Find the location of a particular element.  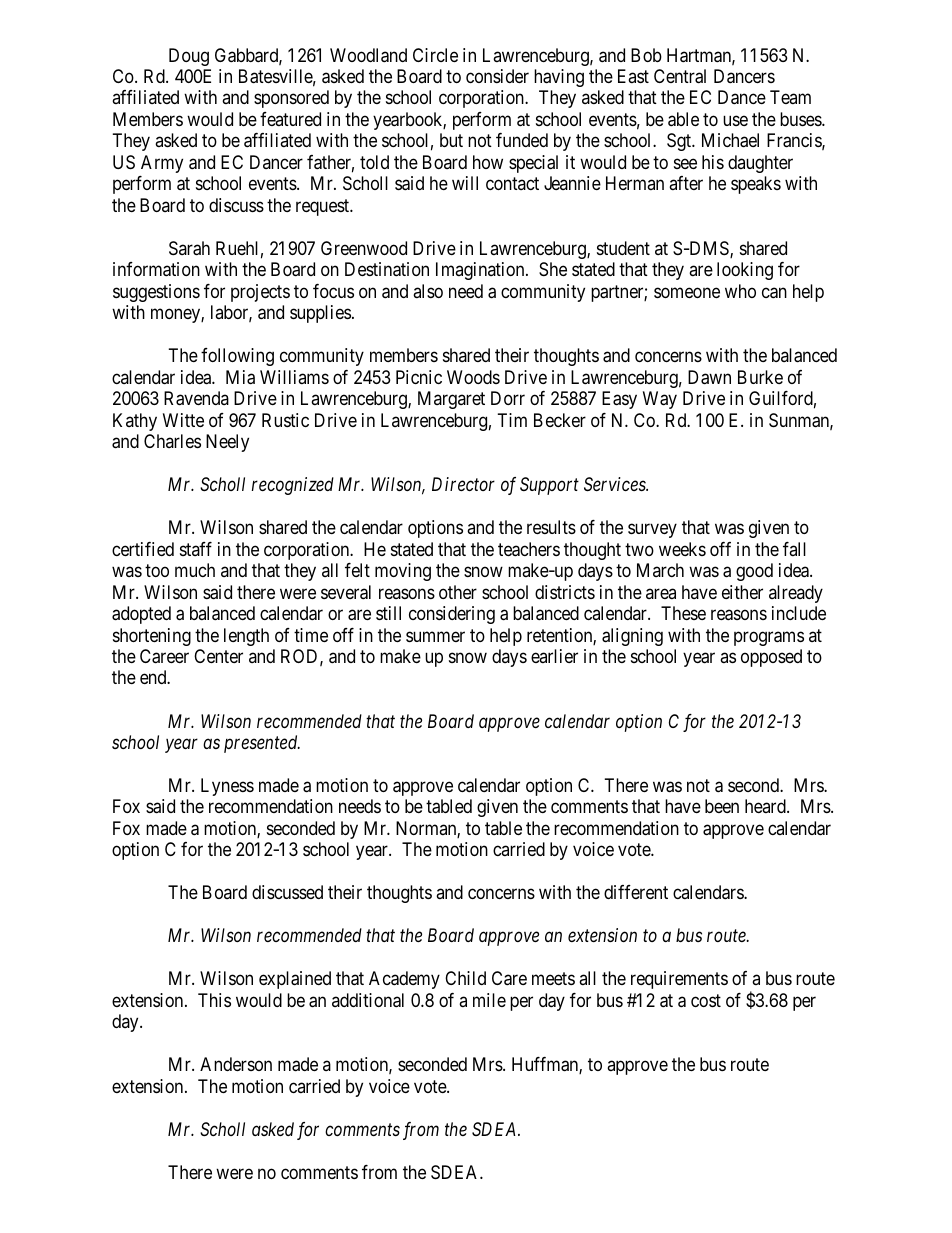

good is located at coordinates (754, 572).
